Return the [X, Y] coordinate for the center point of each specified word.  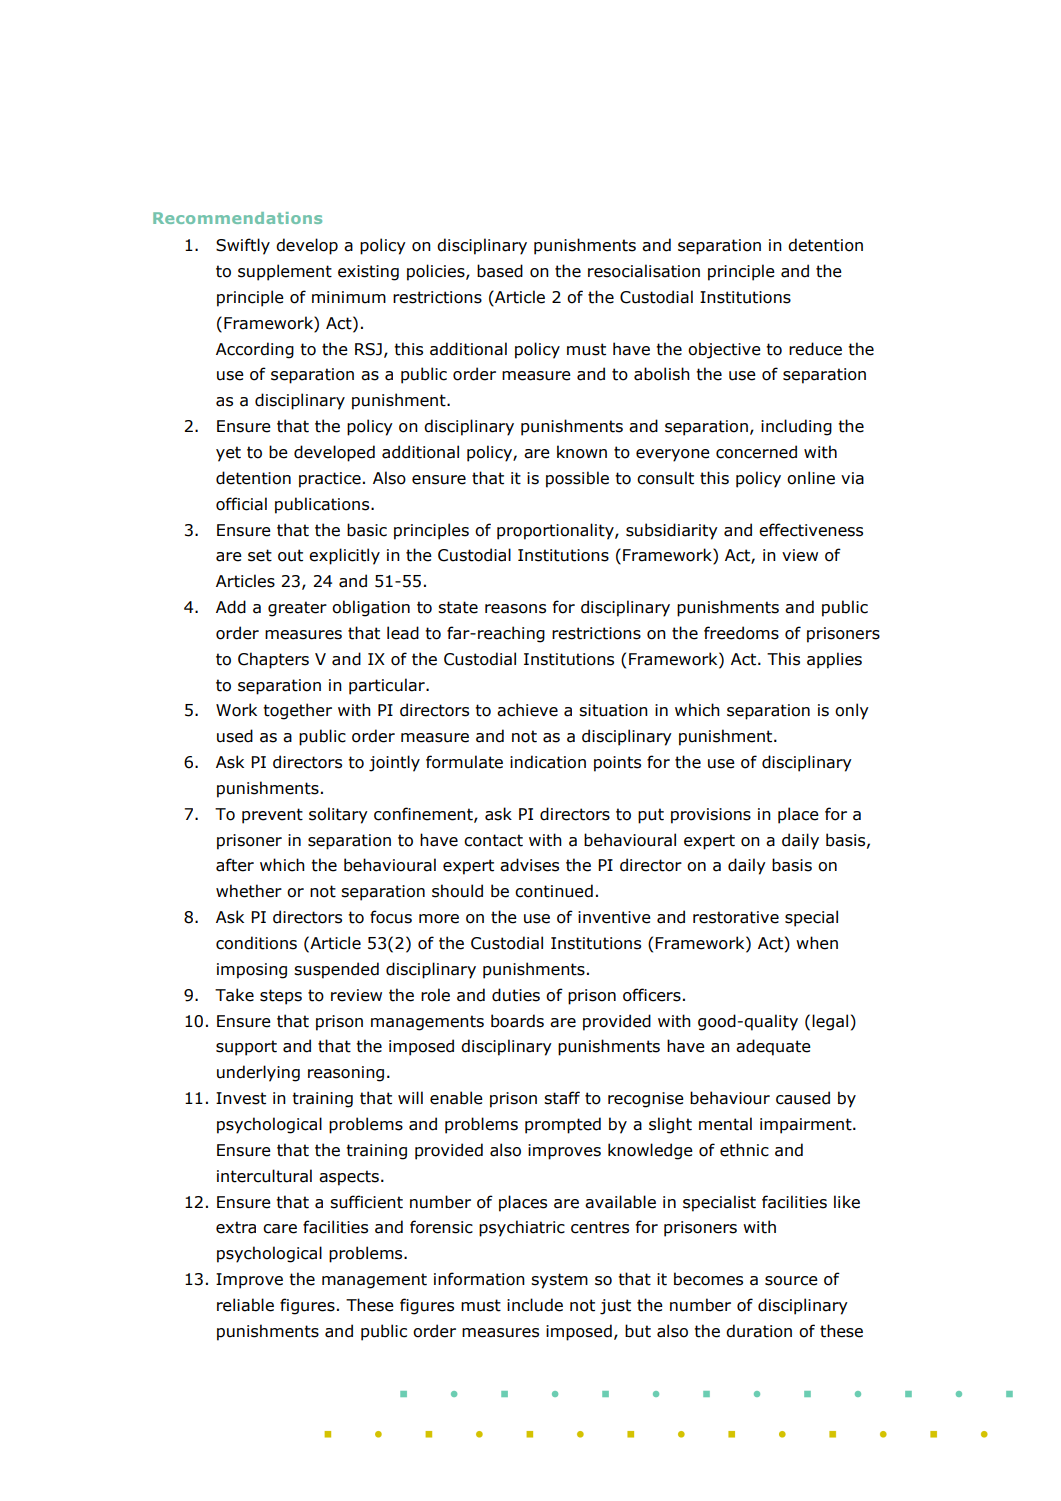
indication [548, 762]
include [535, 1305]
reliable [245, 1305]
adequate [773, 1047]
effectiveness [811, 530]
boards [517, 1021]
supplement [285, 272]
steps [281, 997]
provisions [711, 816]
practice [330, 480]
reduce [815, 349]
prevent [272, 816]
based [500, 271]
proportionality [556, 531]
